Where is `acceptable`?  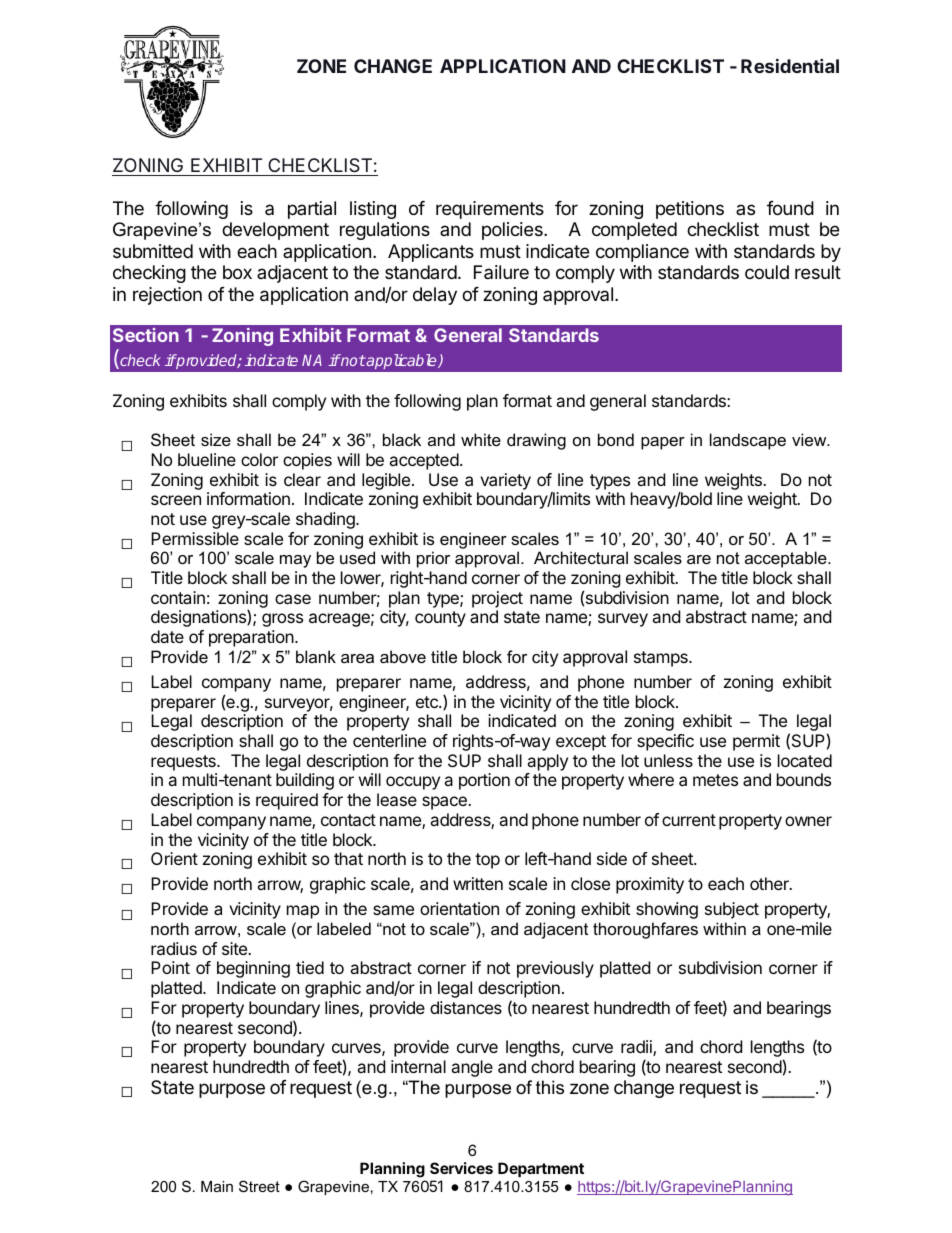
acceptable is located at coordinates (787, 559).
